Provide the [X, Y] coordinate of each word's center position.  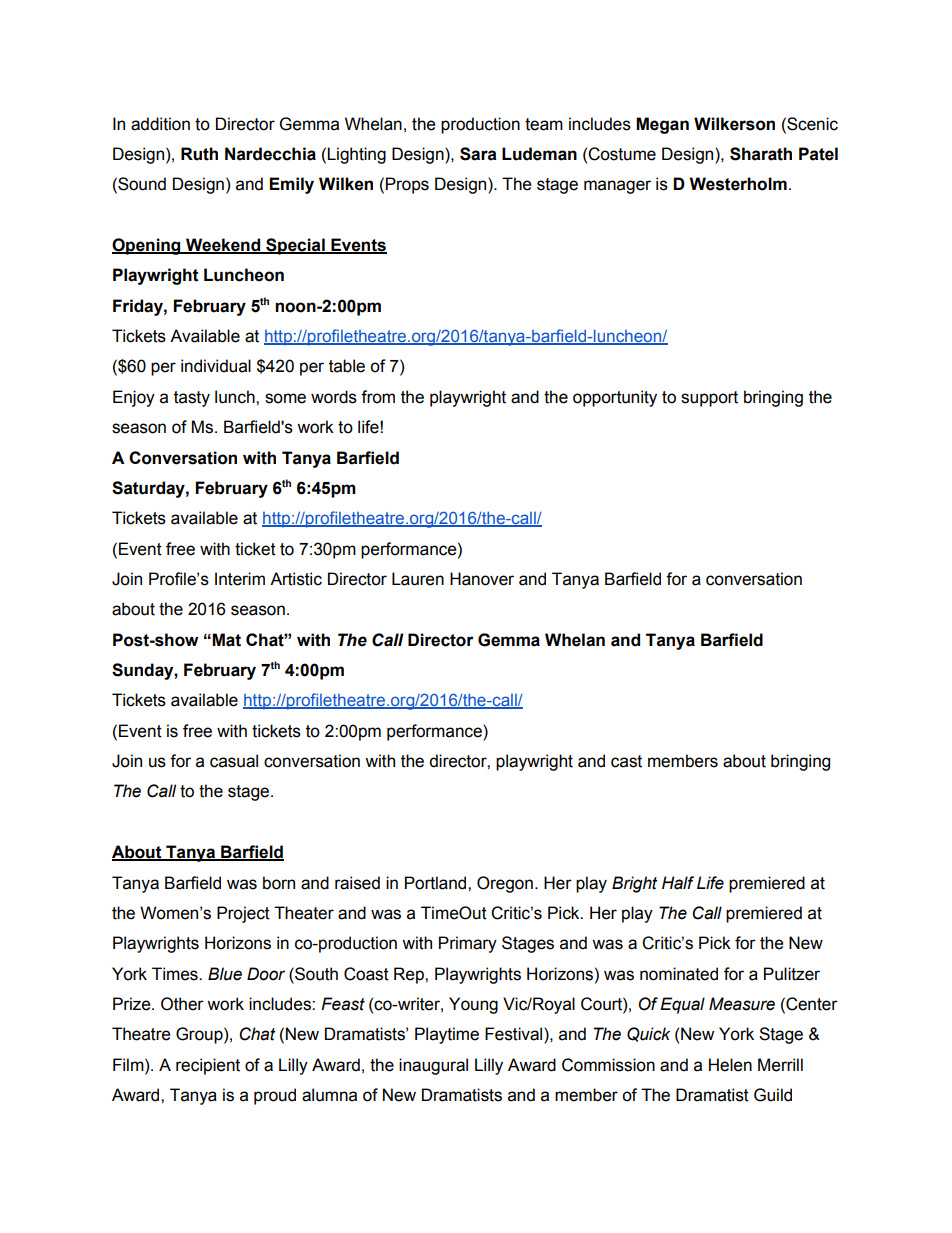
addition [160, 124]
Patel [818, 154]
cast [626, 761]
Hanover [482, 579]
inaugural [433, 1066]
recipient [208, 1066]
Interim [240, 579]
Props [407, 185]
